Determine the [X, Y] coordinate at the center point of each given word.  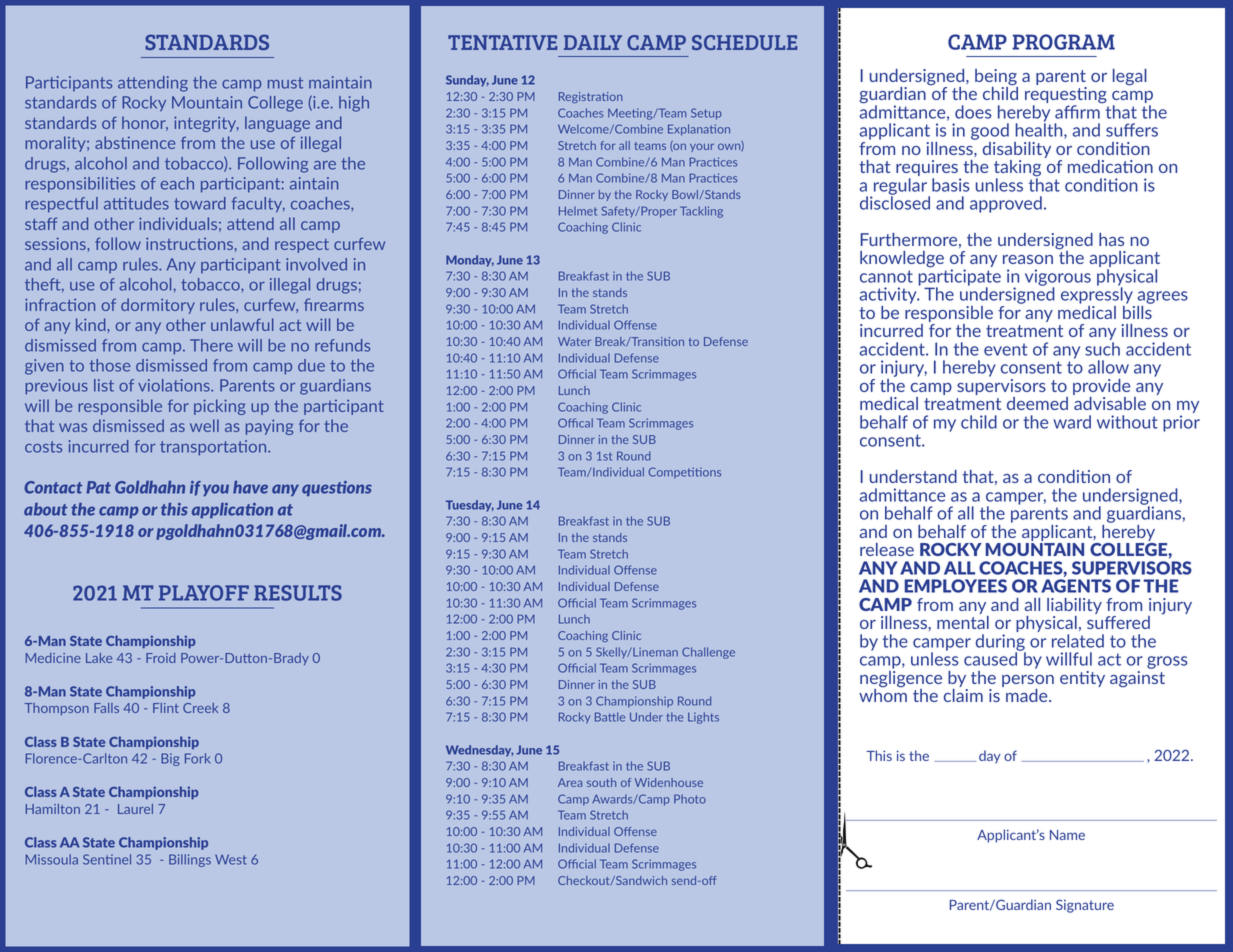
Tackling [701, 212]
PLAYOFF [204, 593]
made [1028, 695]
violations [175, 385]
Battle [610, 717]
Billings [190, 860]
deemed [1037, 403]
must [285, 83]
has [1111, 239]
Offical [575, 423]
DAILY [593, 42]
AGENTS [1076, 586]
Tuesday [470, 506]
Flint [166, 708]
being [996, 78]
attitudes [136, 203]
